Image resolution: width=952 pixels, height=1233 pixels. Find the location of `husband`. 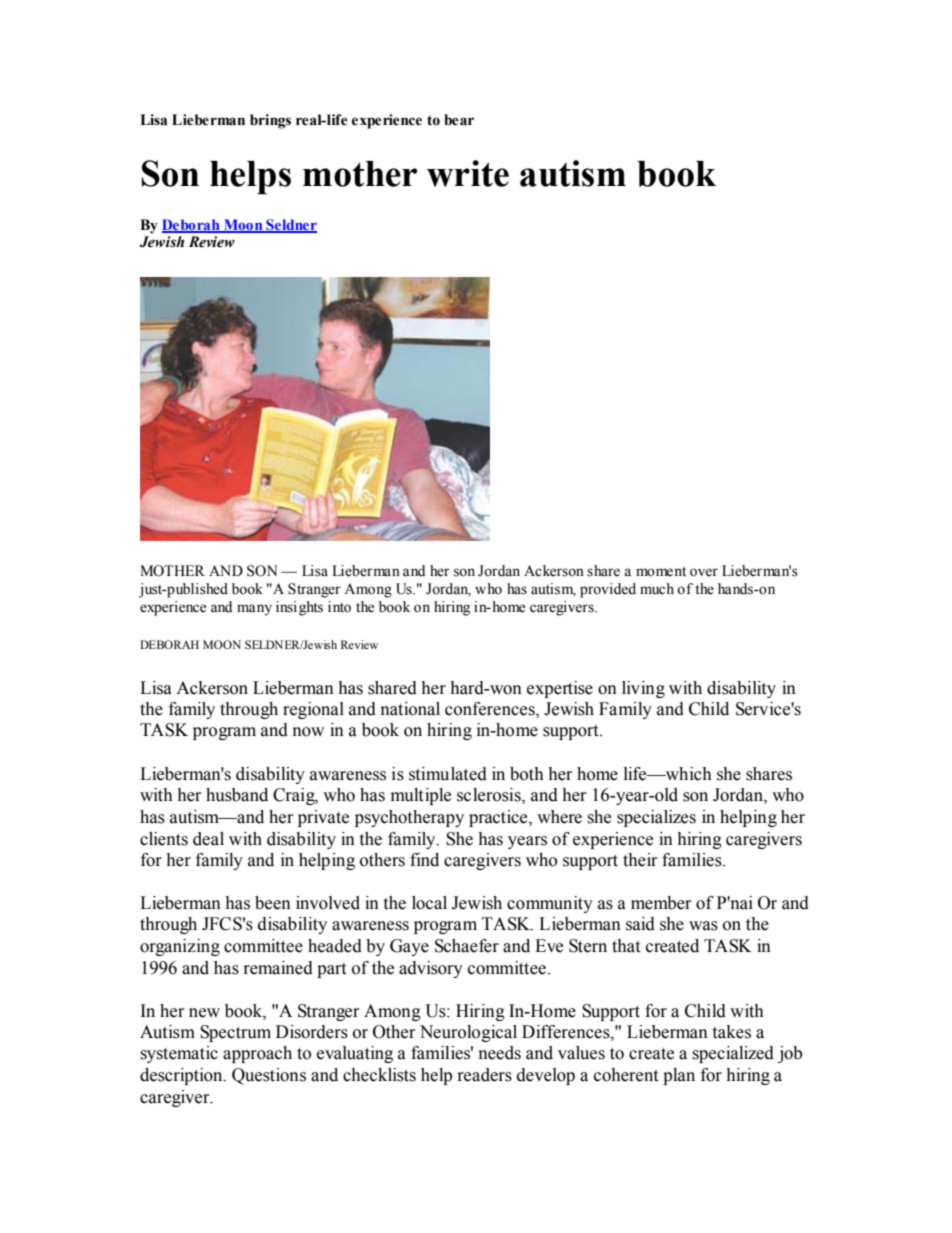

husband is located at coordinates (237, 795).
